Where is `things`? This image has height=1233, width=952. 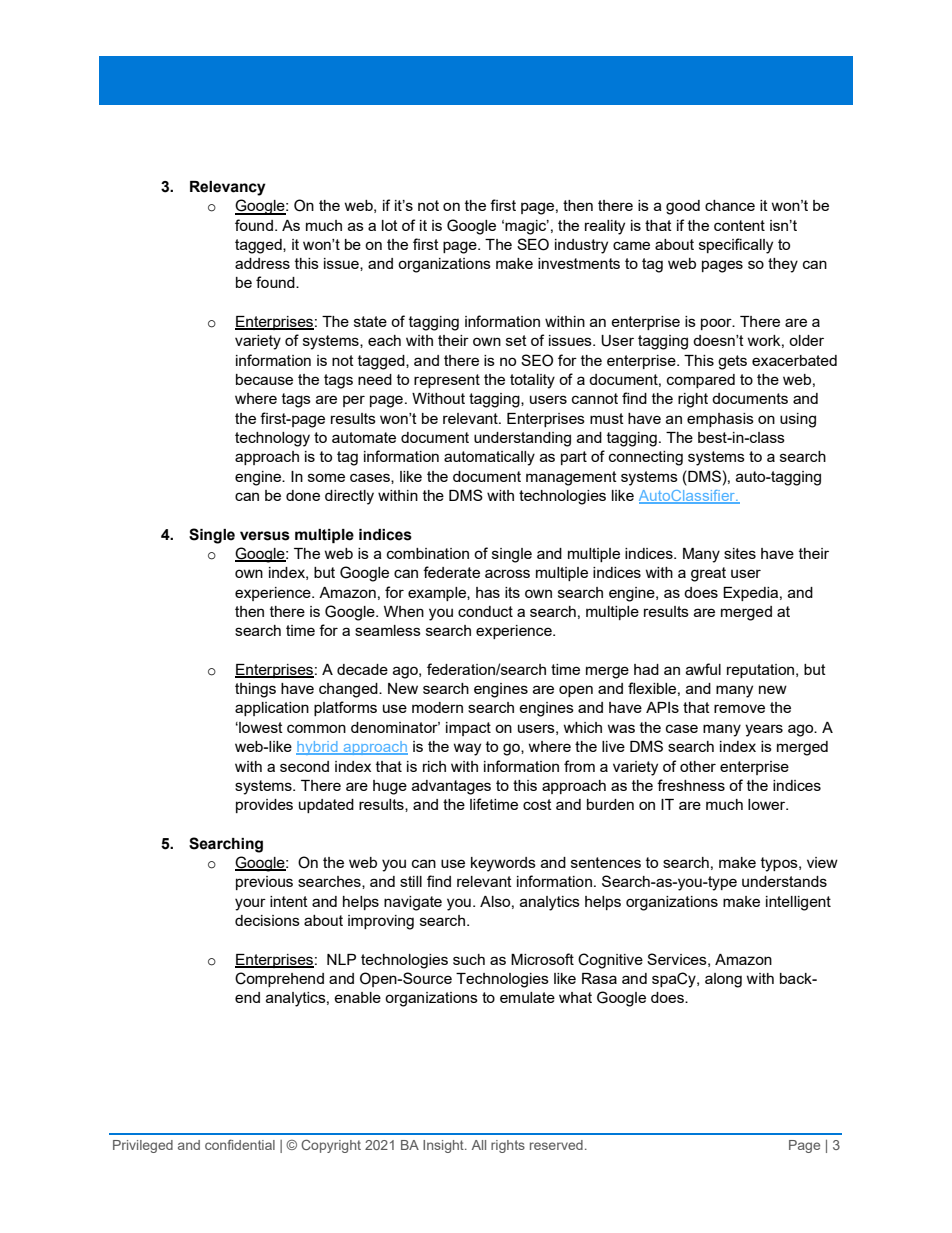
things is located at coordinates (255, 690).
